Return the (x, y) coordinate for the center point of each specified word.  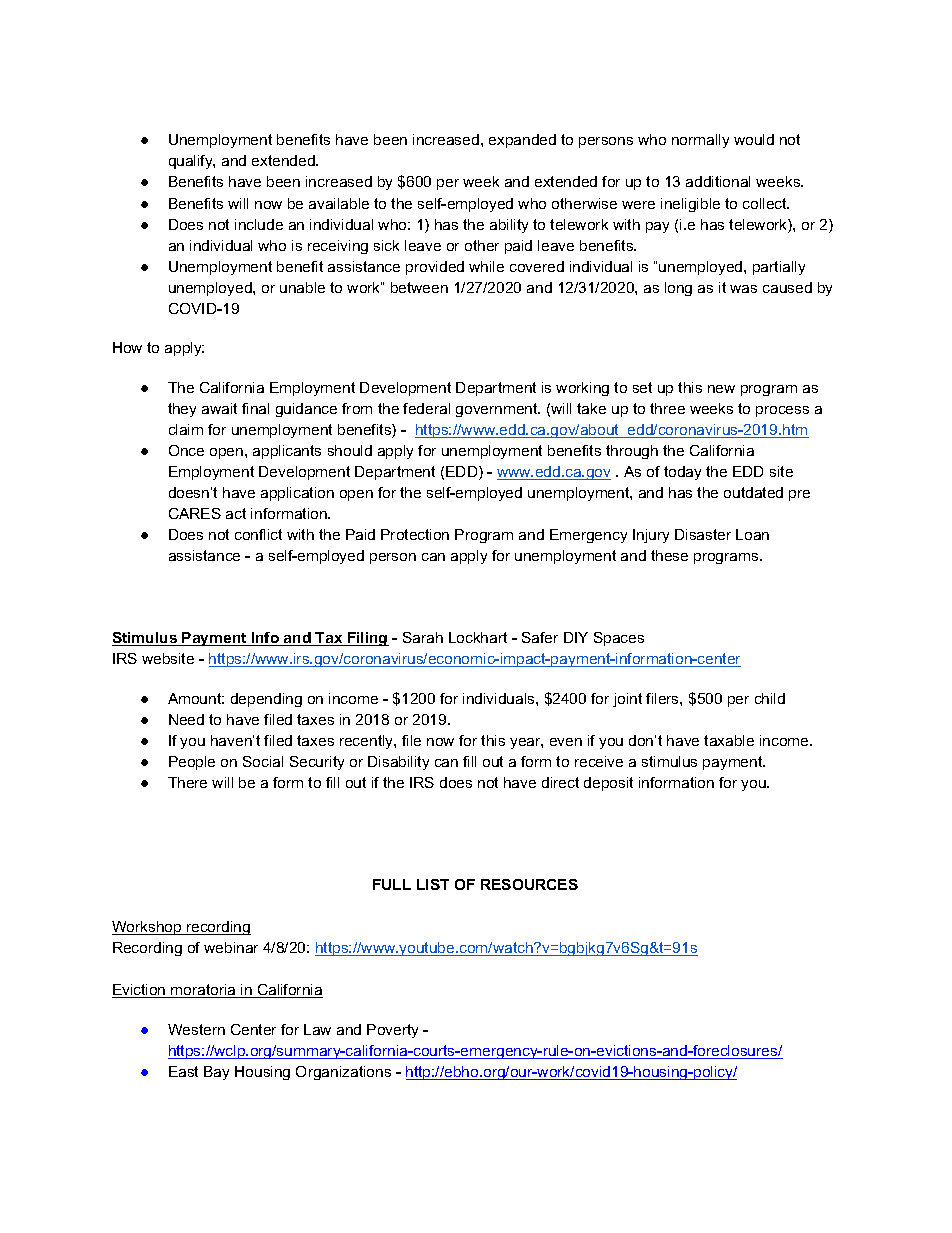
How (127, 347)
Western (196, 1029)
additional (718, 181)
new (721, 389)
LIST (433, 884)
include (259, 224)
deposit (608, 784)
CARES (195, 513)
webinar (231, 947)
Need (186, 719)
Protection (415, 534)
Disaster (703, 534)
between (419, 287)
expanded (522, 141)
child (770, 698)
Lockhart (478, 637)
